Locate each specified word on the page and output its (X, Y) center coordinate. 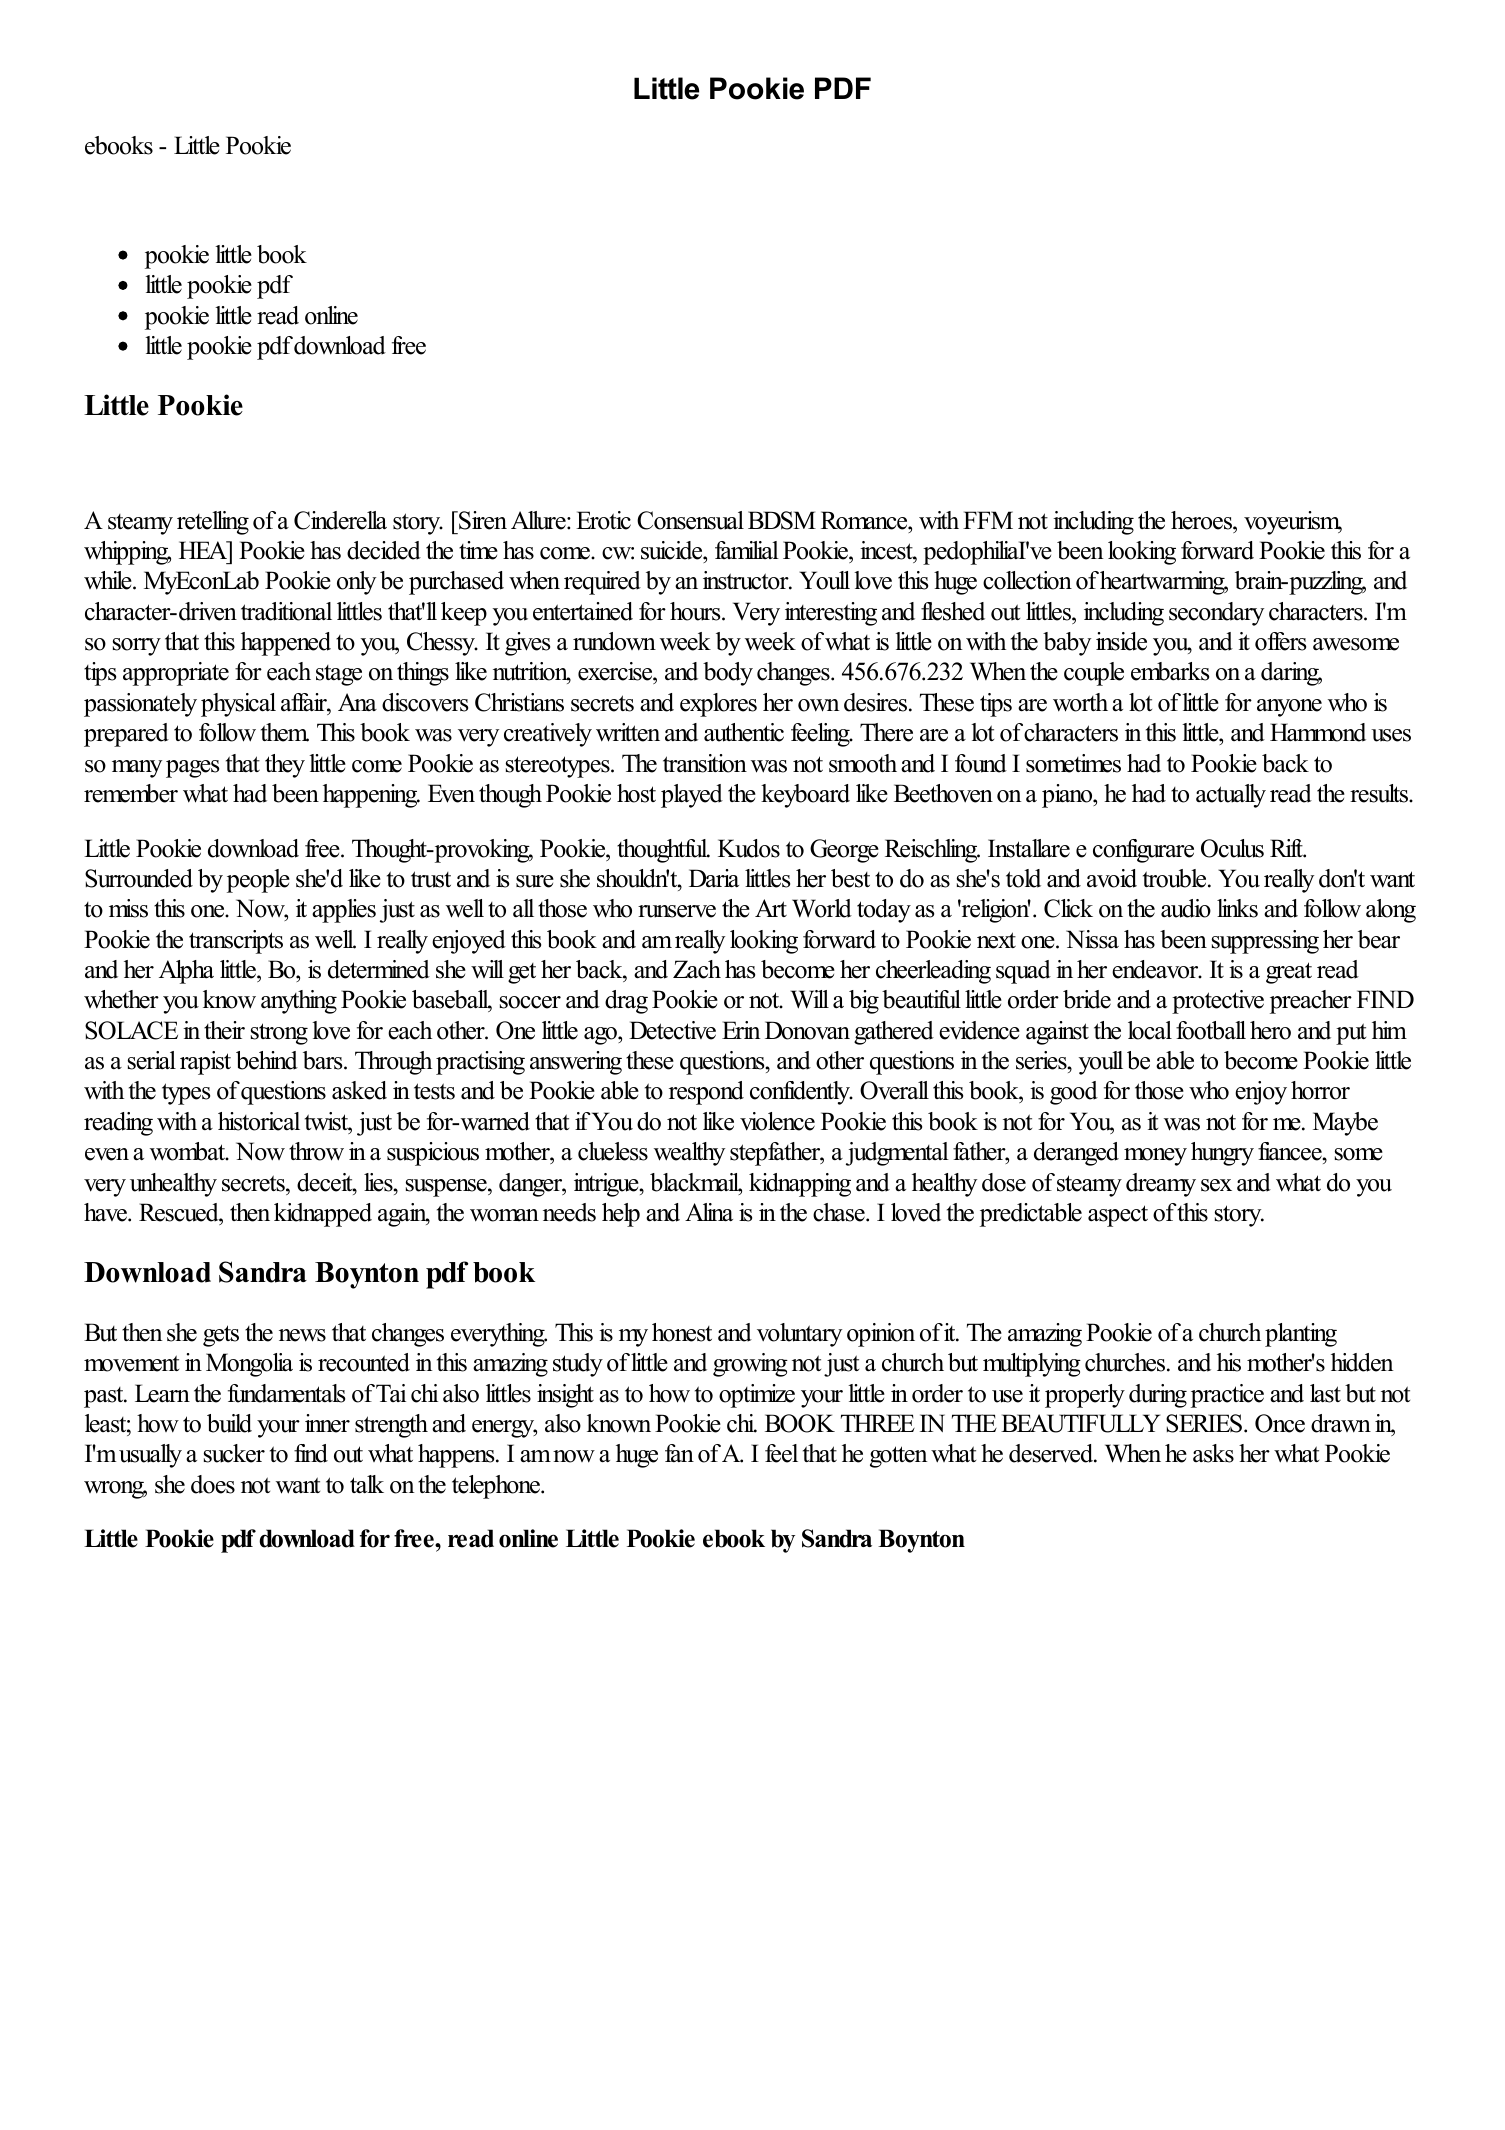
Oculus (1232, 848)
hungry (1222, 1154)
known (619, 1423)
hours (696, 611)
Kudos (749, 848)
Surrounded (139, 878)
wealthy (689, 1154)
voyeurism (1293, 523)
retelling (213, 523)
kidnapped (323, 1215)
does (213, 1484)
